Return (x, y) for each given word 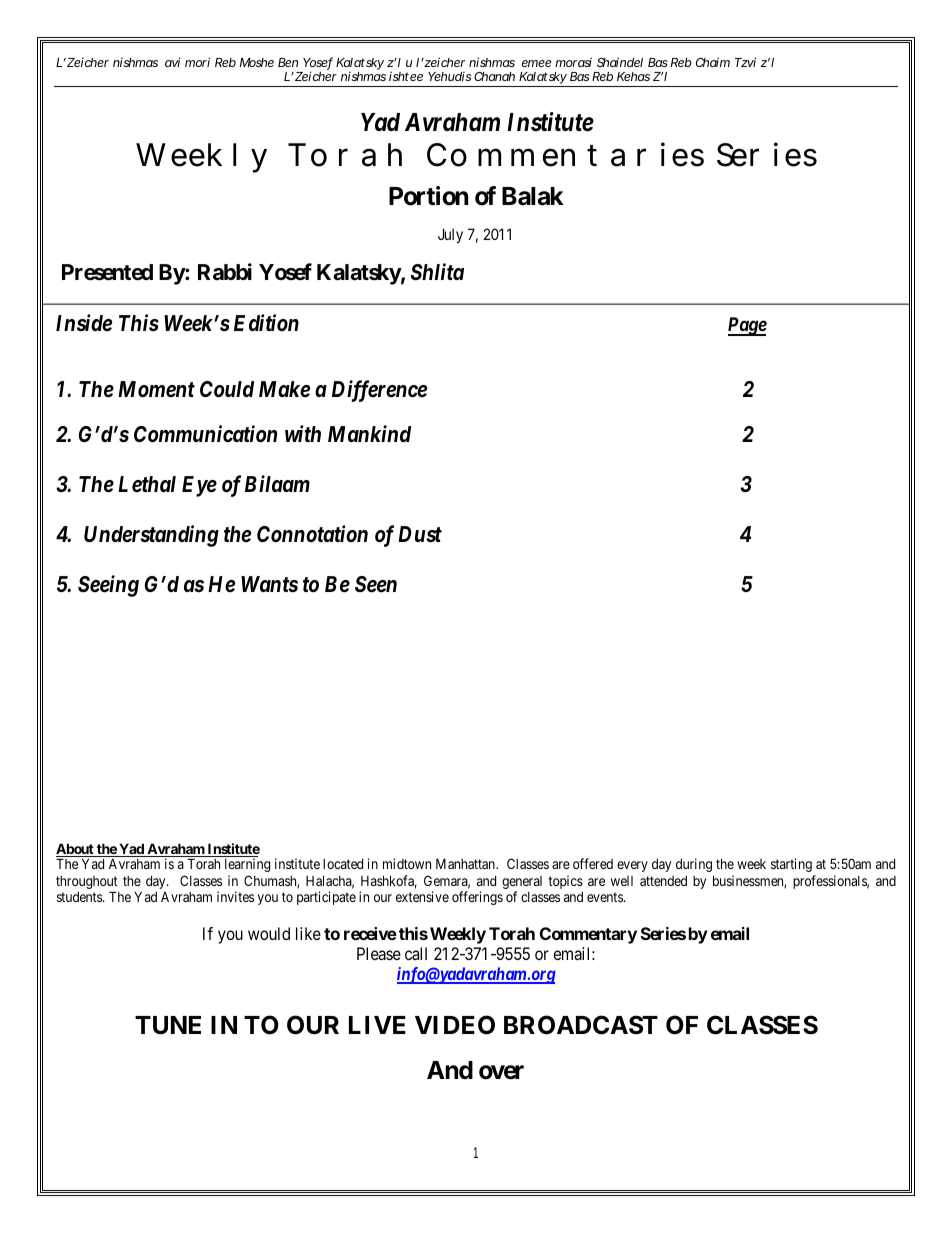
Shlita (437, 271)
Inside (84, 323)
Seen (376, 584)
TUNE (168, 1025)
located (343, 864)
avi (173, 62)
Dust (420, 534)
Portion (428, 196)
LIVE (377, 1025)
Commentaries (565, 154)
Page (747, 326)
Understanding (151, 536)
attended (663, 881)
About (76, 850)
